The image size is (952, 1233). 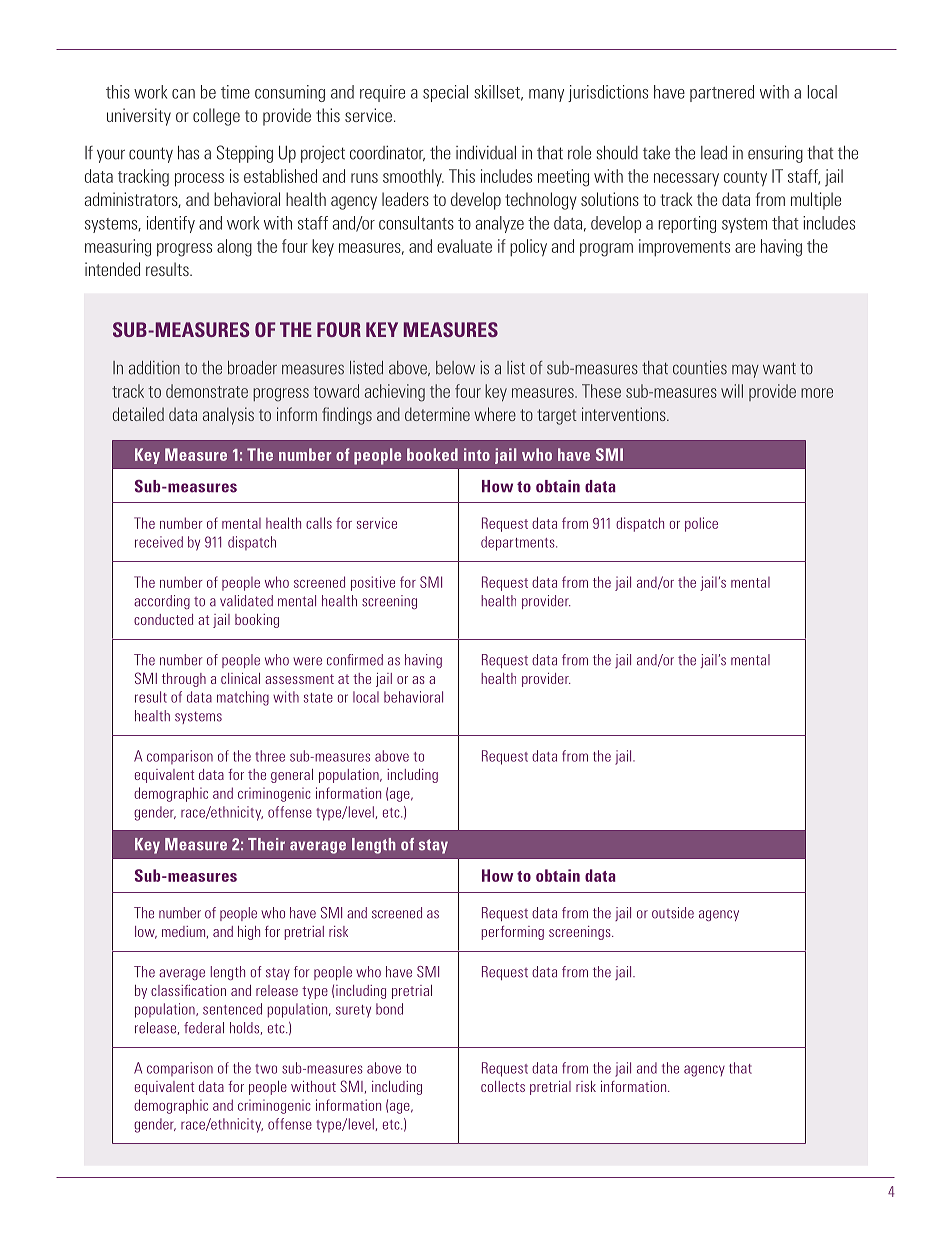 What do you see at coordinates (445, 93) in the page?
I see `special` at bounding box center [445, 93].
